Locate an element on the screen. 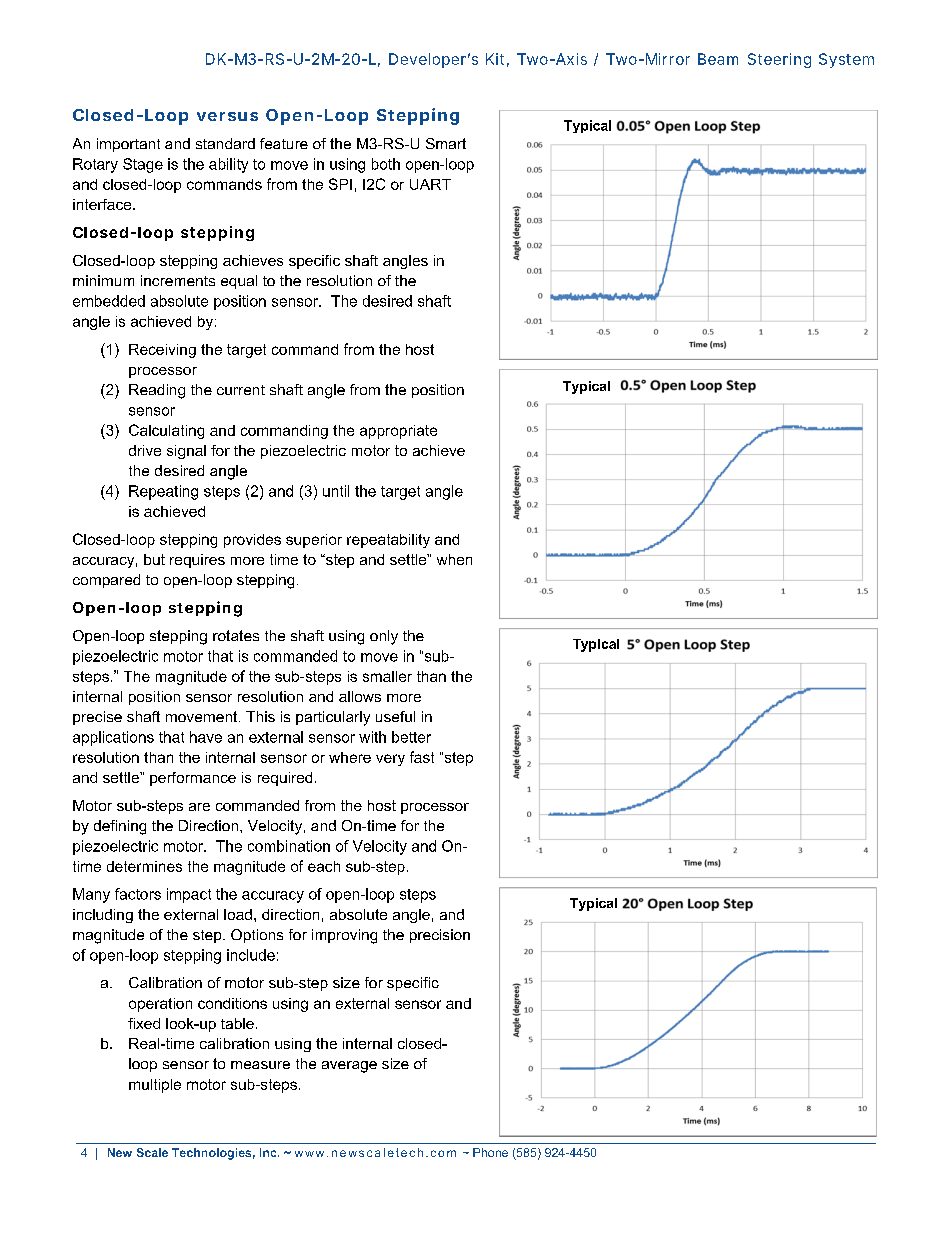 This screenshot has height=1233, width=952. only is located at coordinates (384, 637).
